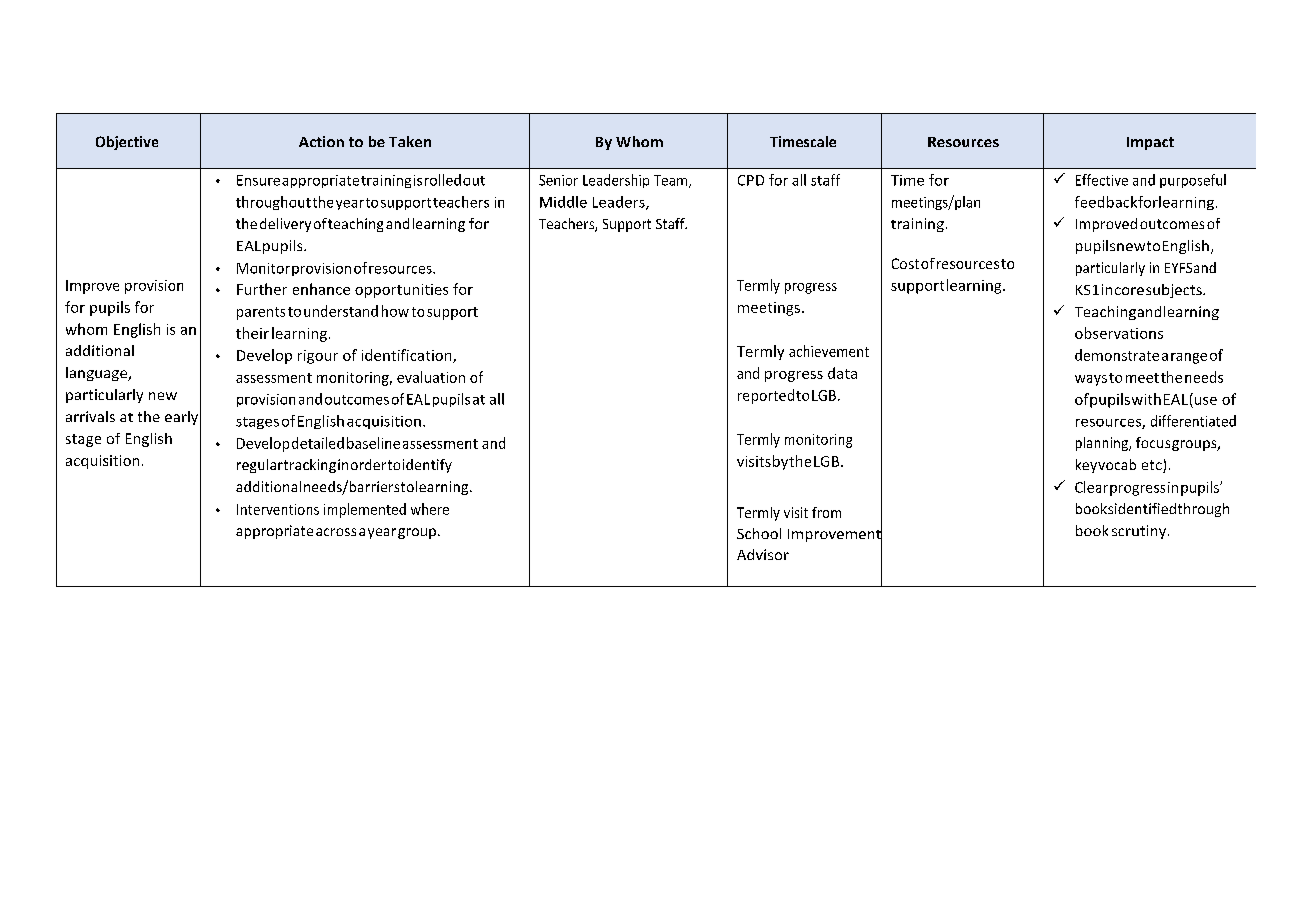 The width and height of the screenshot is (1308, 924). Describe the element at coordinates (430, 509) in the screenshot. I see `where` at that location.
